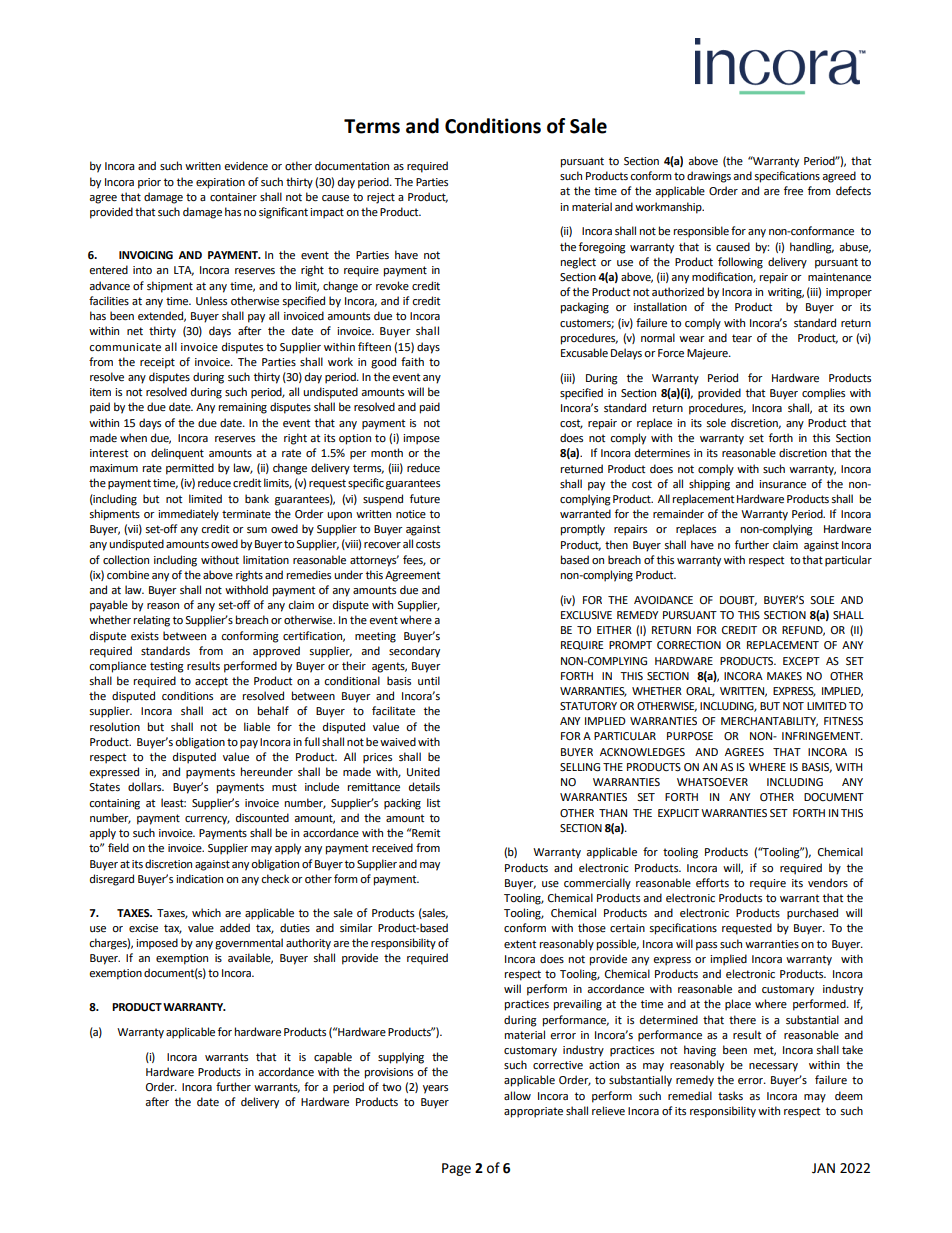 This document has height=1233, width=952. What do you see at coordinates (456, 1169) in the document?
I see `Page` at bounding box center [456, 1169].
